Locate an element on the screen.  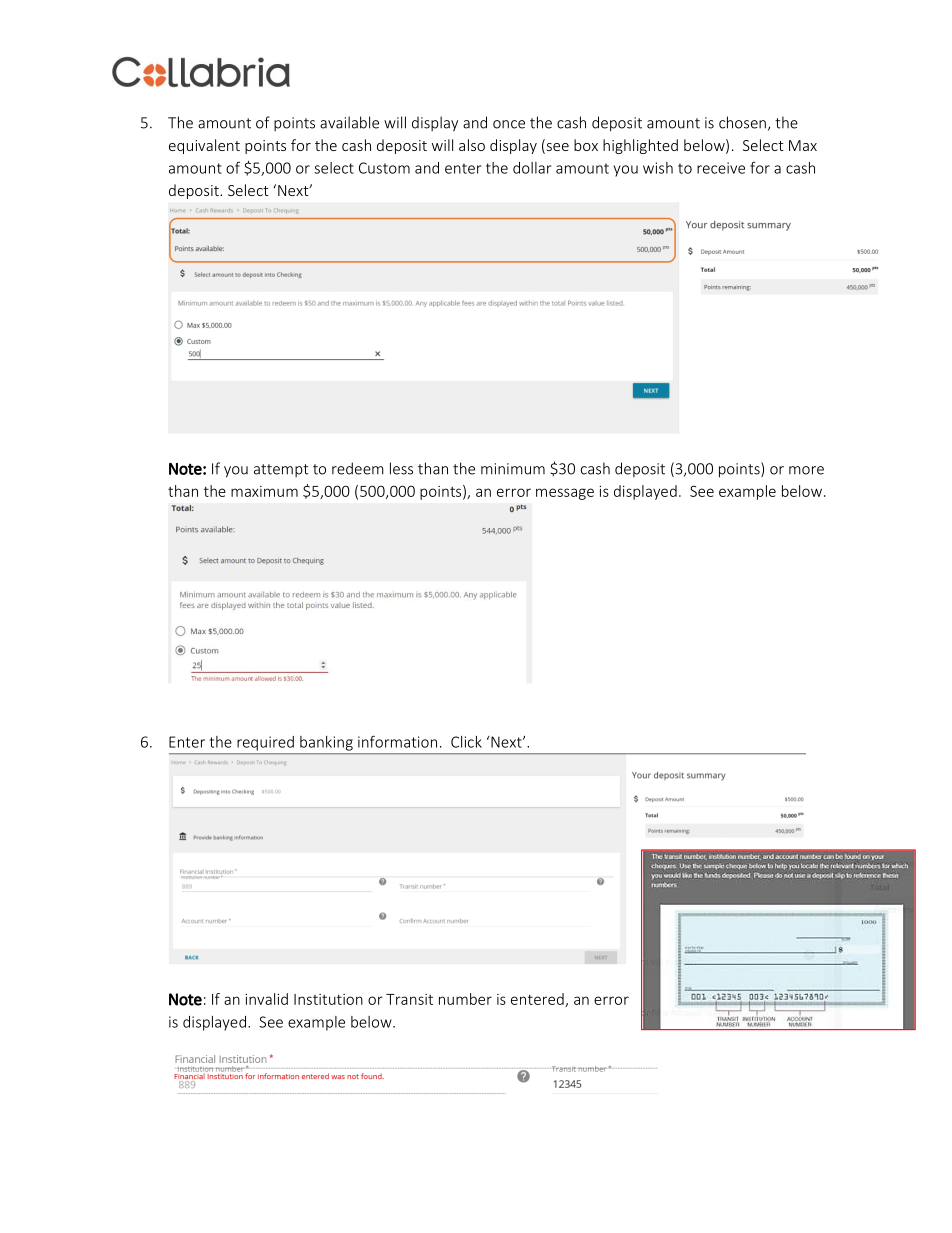
attempt is located at coordinates (281, 470).
